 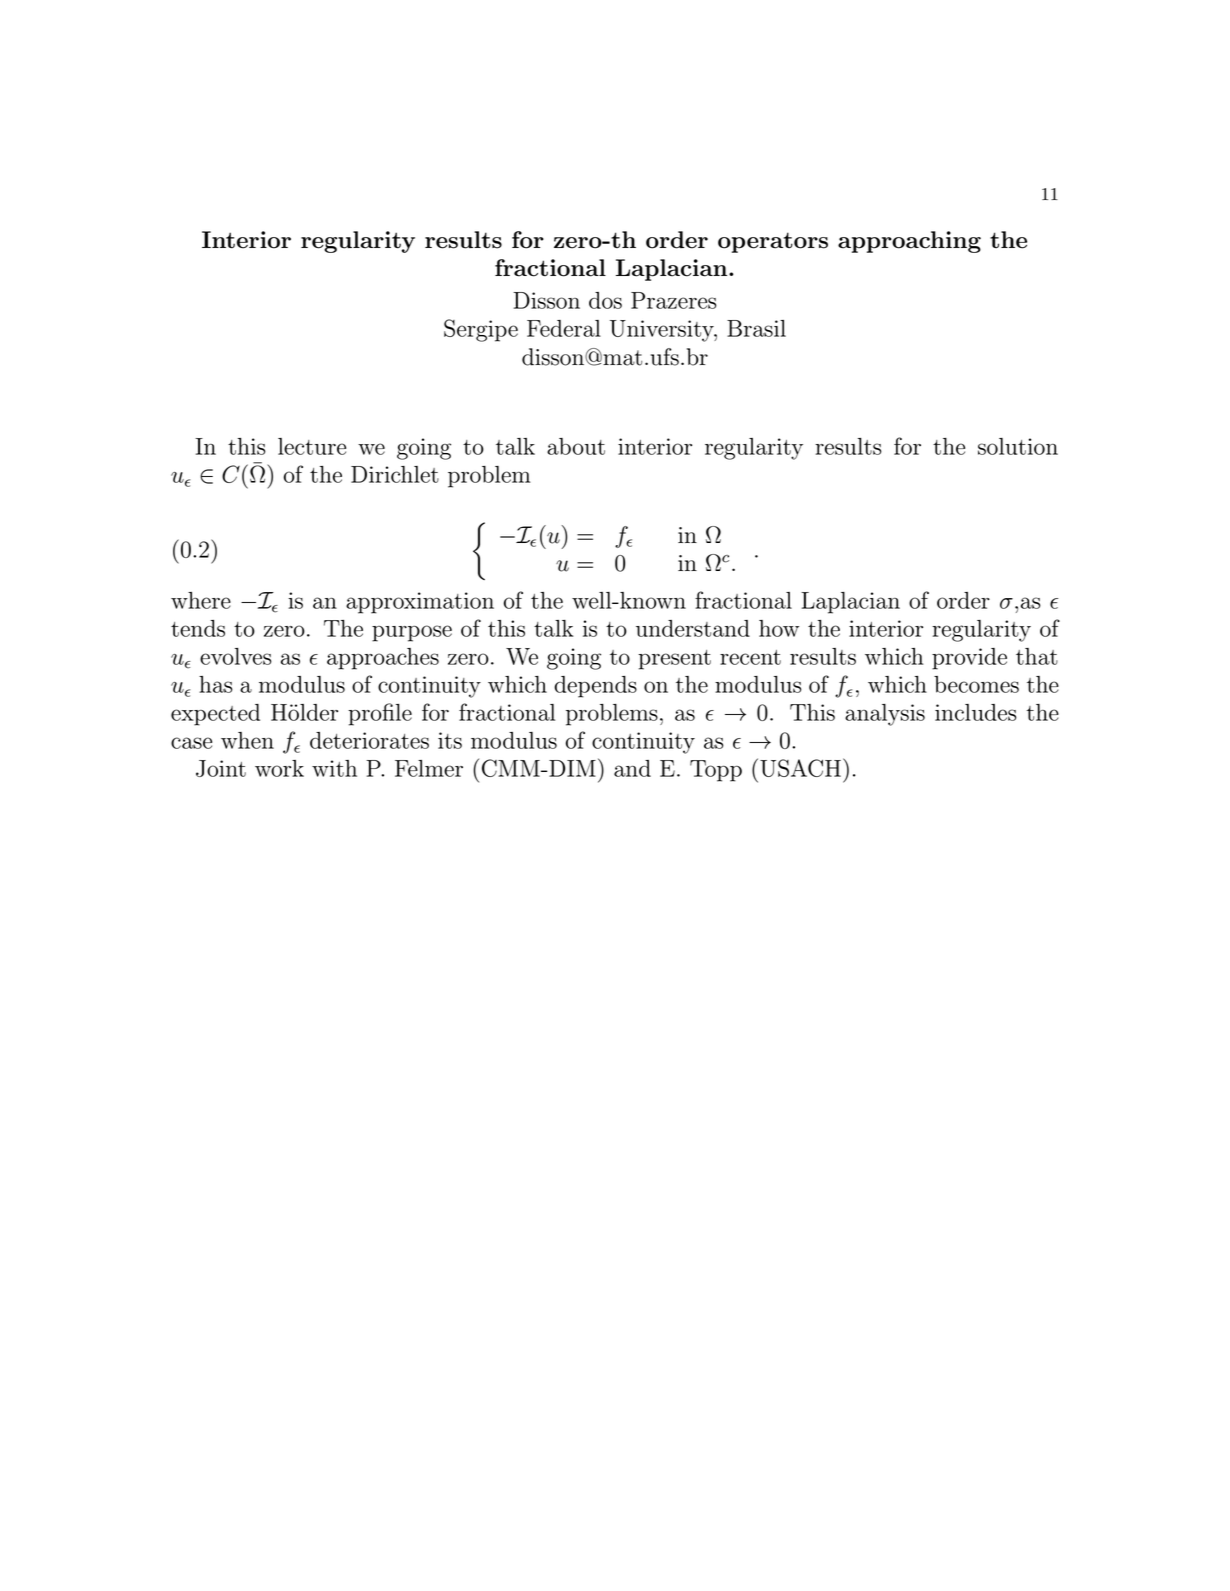 I want to click on how, so click(x=779, y=628).
